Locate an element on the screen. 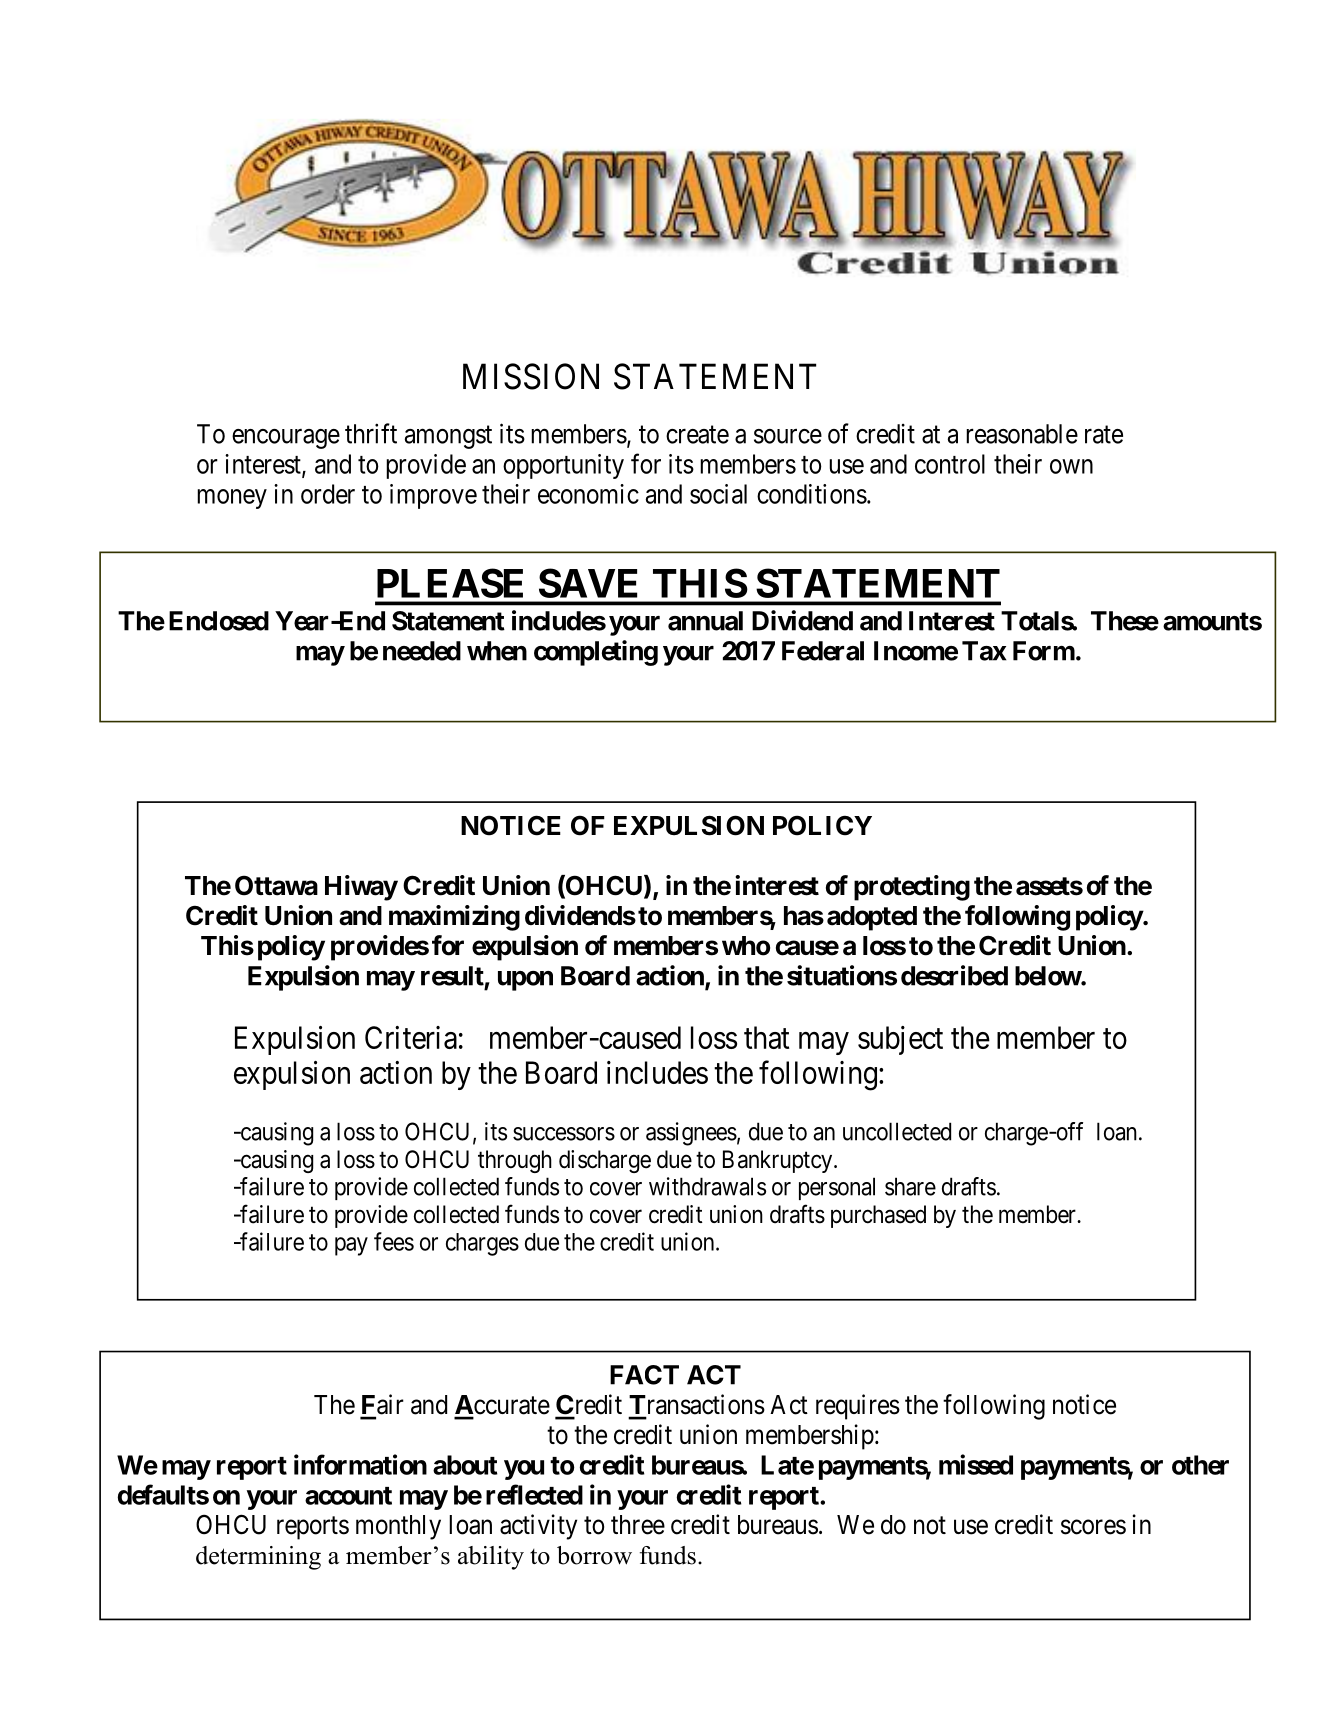 This screenshot has width=1332, height=1723. account is located at coordinates (348, 1496).
